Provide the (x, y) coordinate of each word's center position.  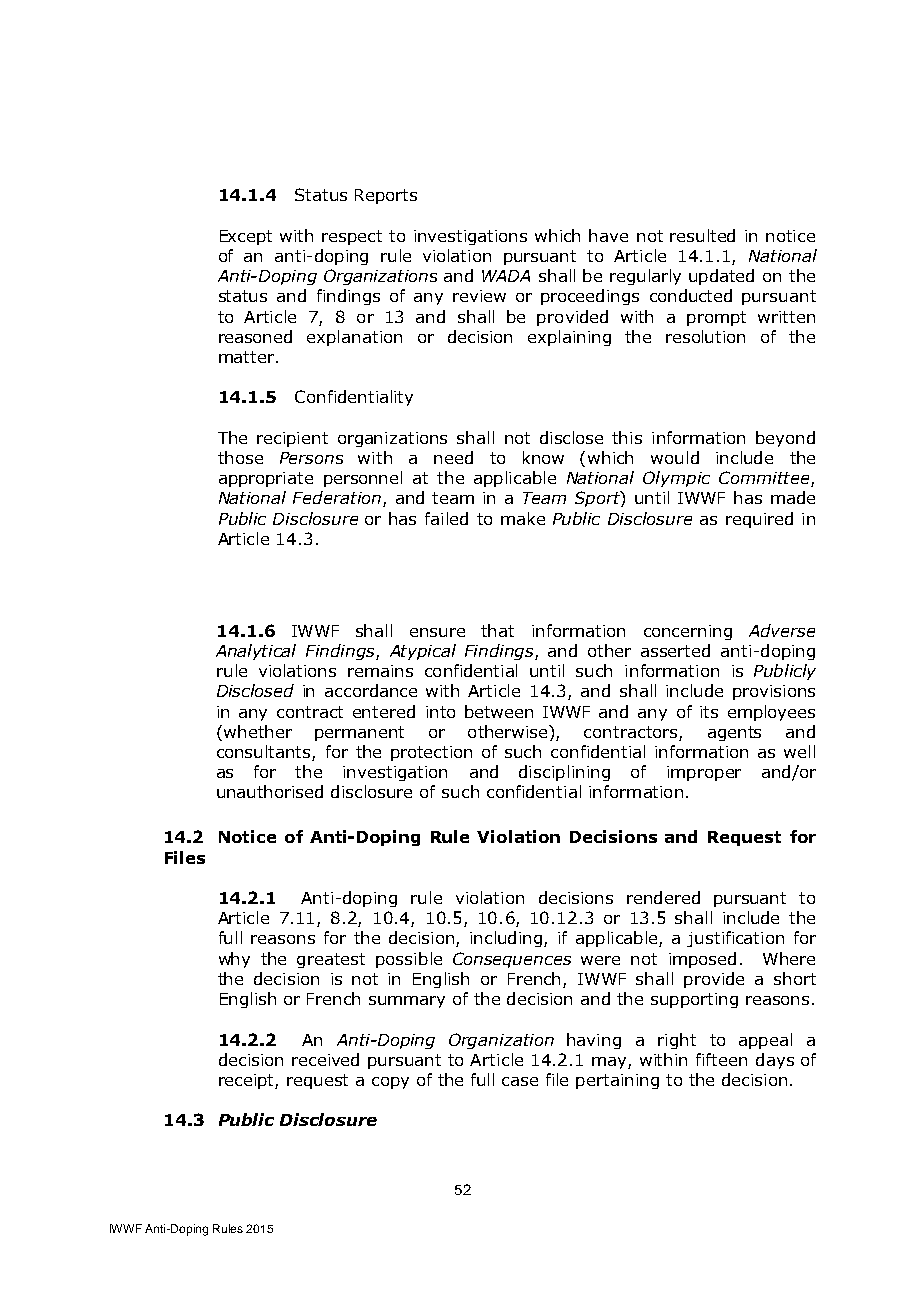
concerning (688, 632)
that (497, 630)
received (325, 1059)
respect (352, 237)
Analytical (256, 652)
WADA (506, 276)
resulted (702, 235)
